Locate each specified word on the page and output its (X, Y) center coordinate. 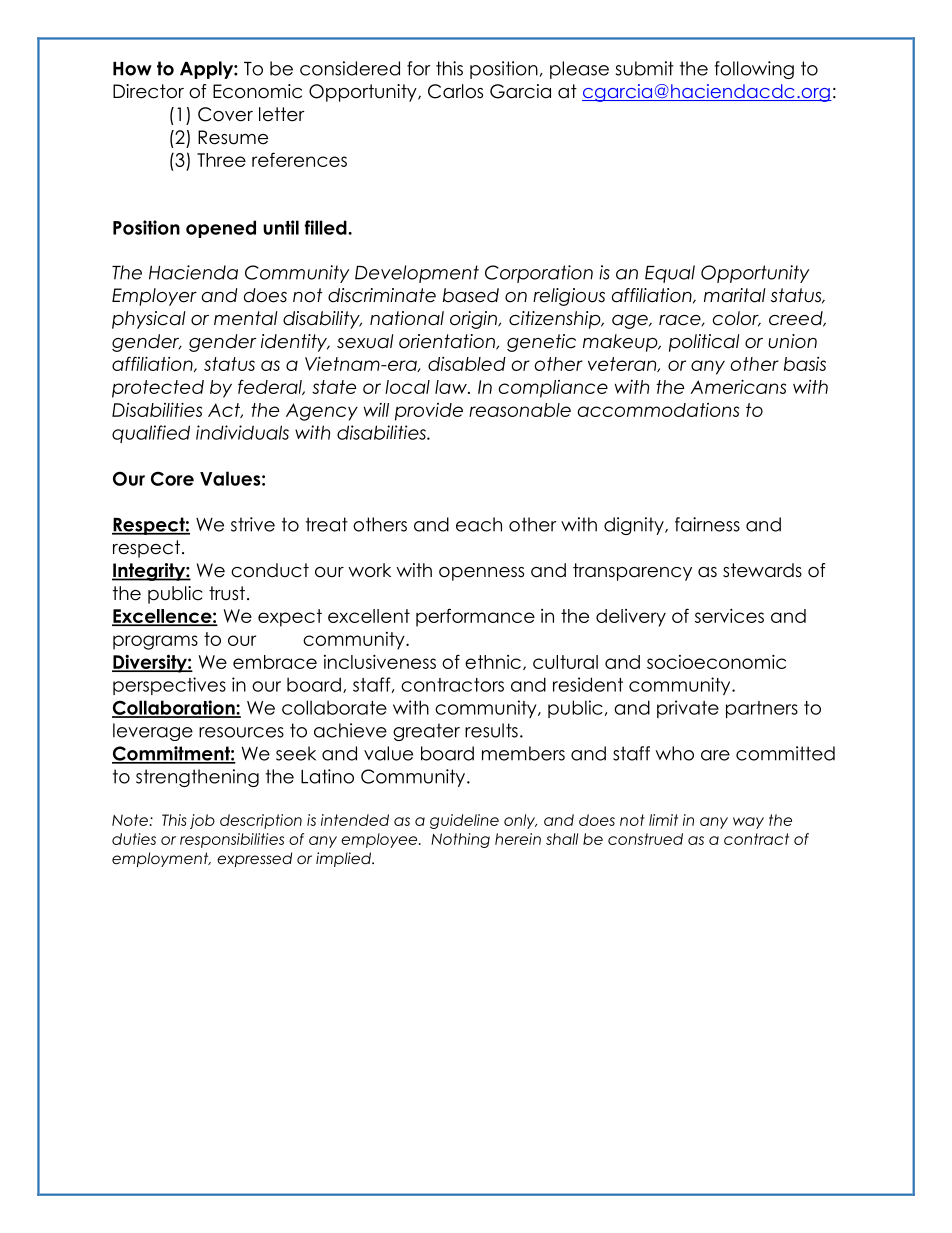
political (704, 343)
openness (481, 574)
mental (245, 318)
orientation (448, 342)
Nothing (460, 840)
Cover (225, 114)
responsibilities (232, 840)
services (729, 615)
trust (227, 593)
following (754, 70)
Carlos (455, 91)
